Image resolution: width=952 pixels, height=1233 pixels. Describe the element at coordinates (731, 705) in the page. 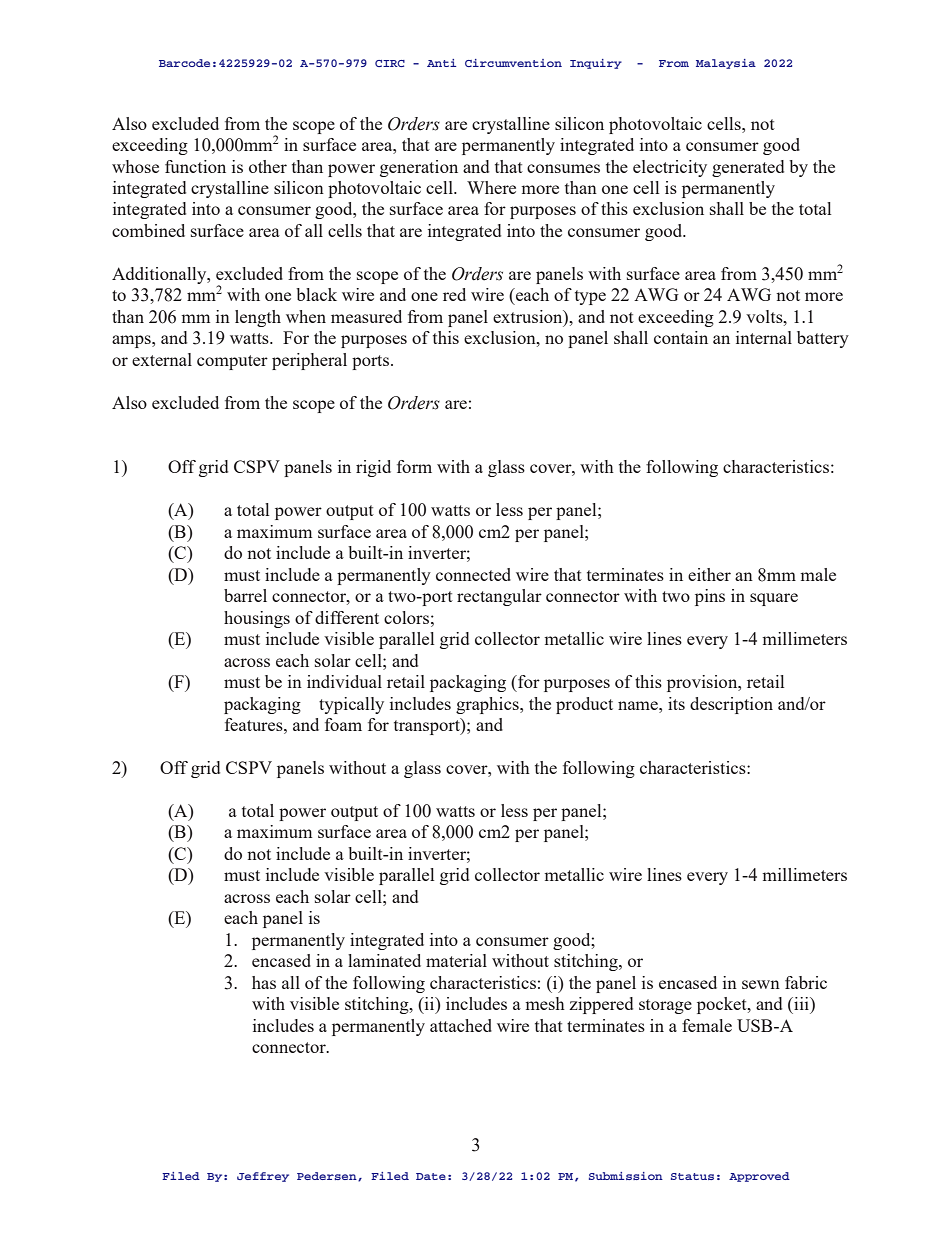

I see `description` at that location.
